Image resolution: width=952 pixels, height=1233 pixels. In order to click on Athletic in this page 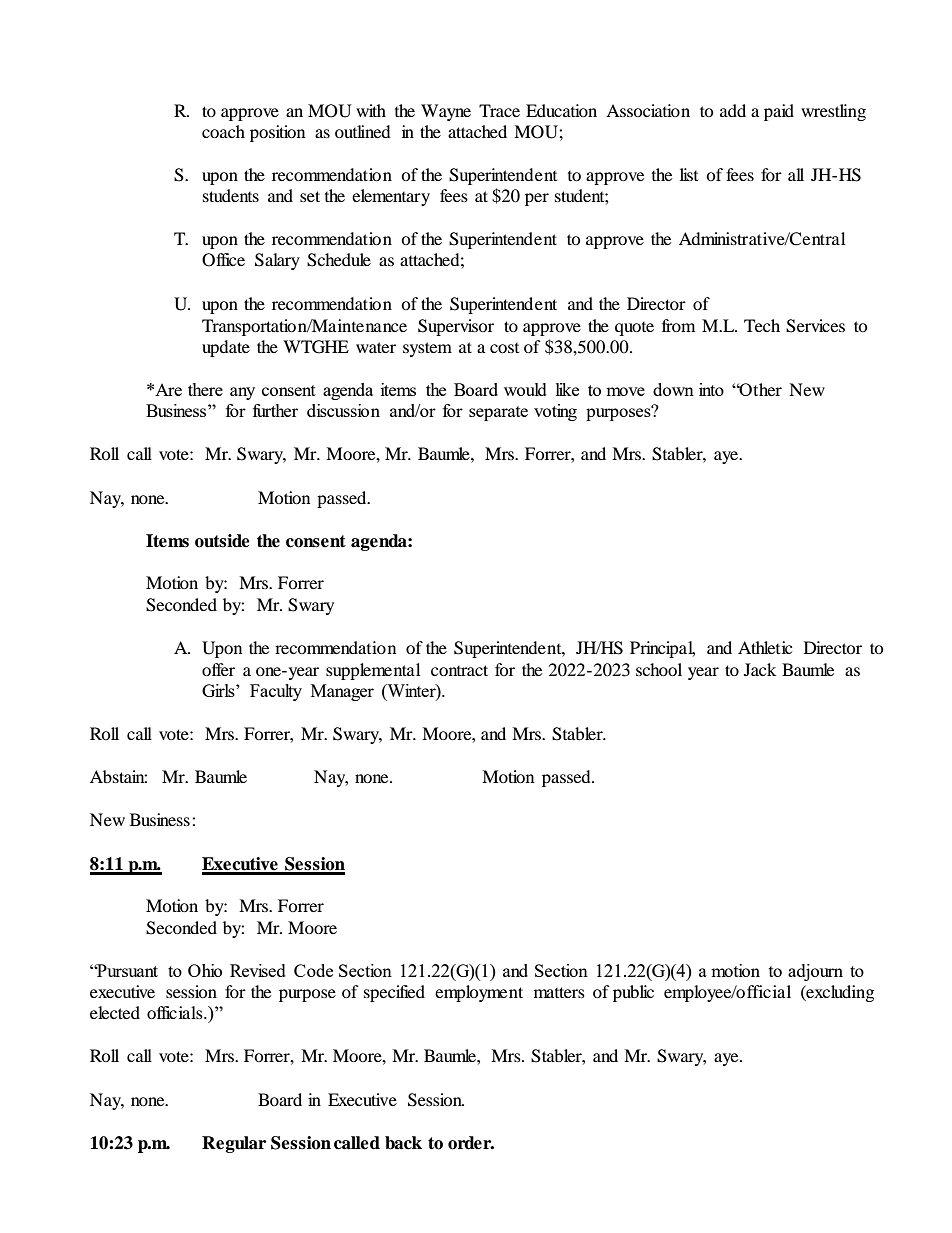, I will do `click(765, 647)`.
